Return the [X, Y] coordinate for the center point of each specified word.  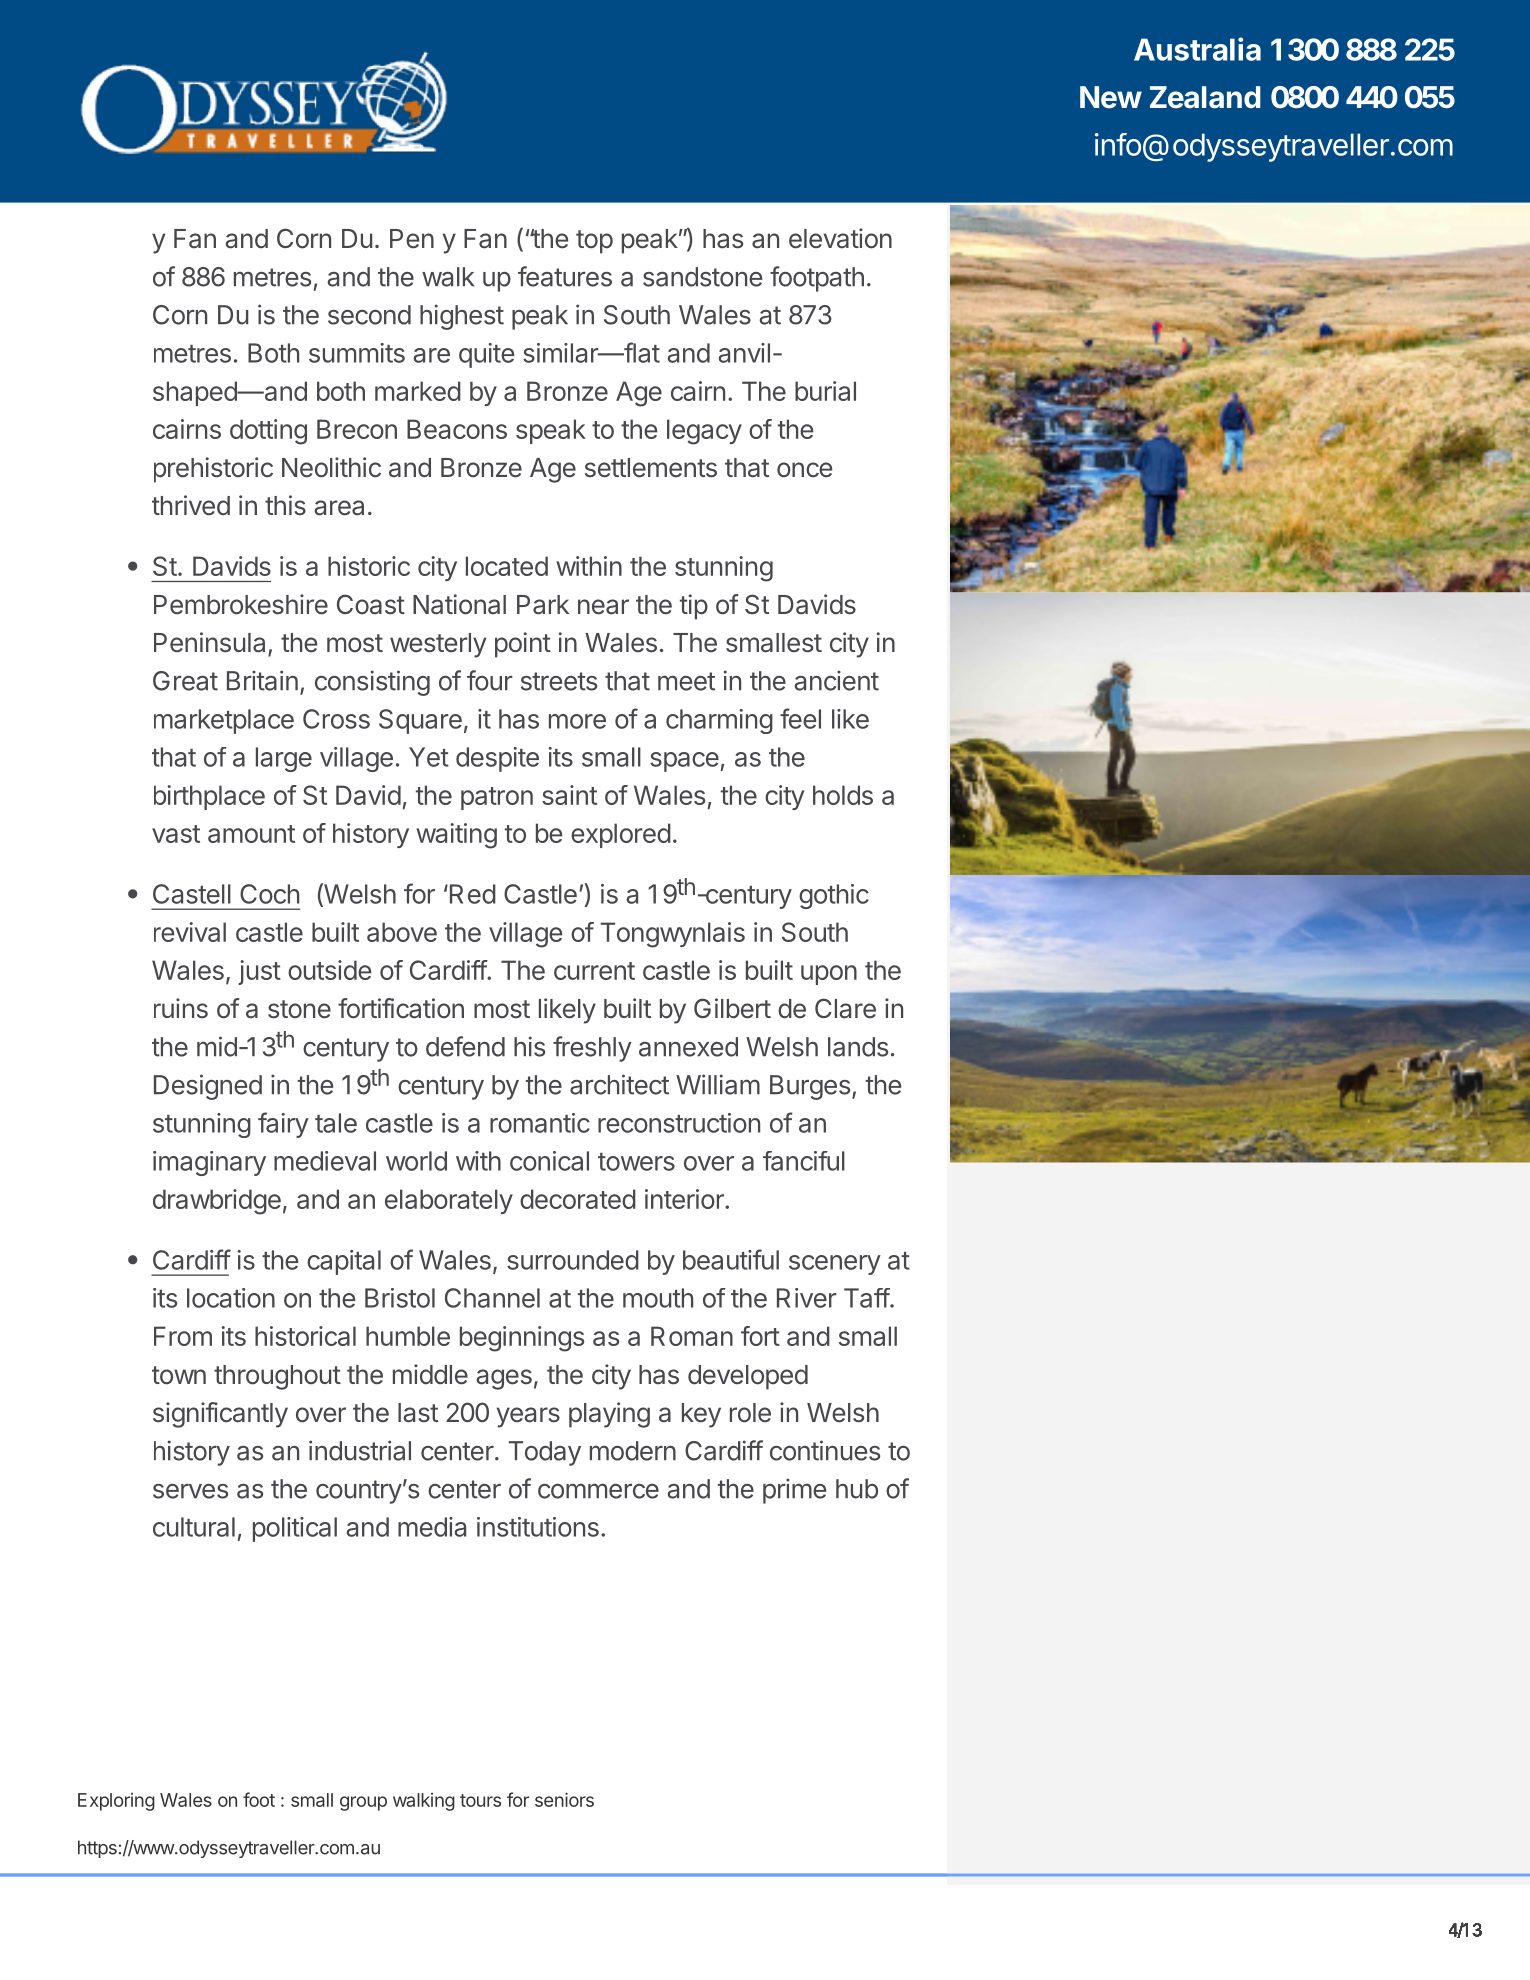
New [1111, 97]
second [369, 315]
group [363, 1803]
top [594, 242]
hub [857, 1489]
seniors [564, 1799]
